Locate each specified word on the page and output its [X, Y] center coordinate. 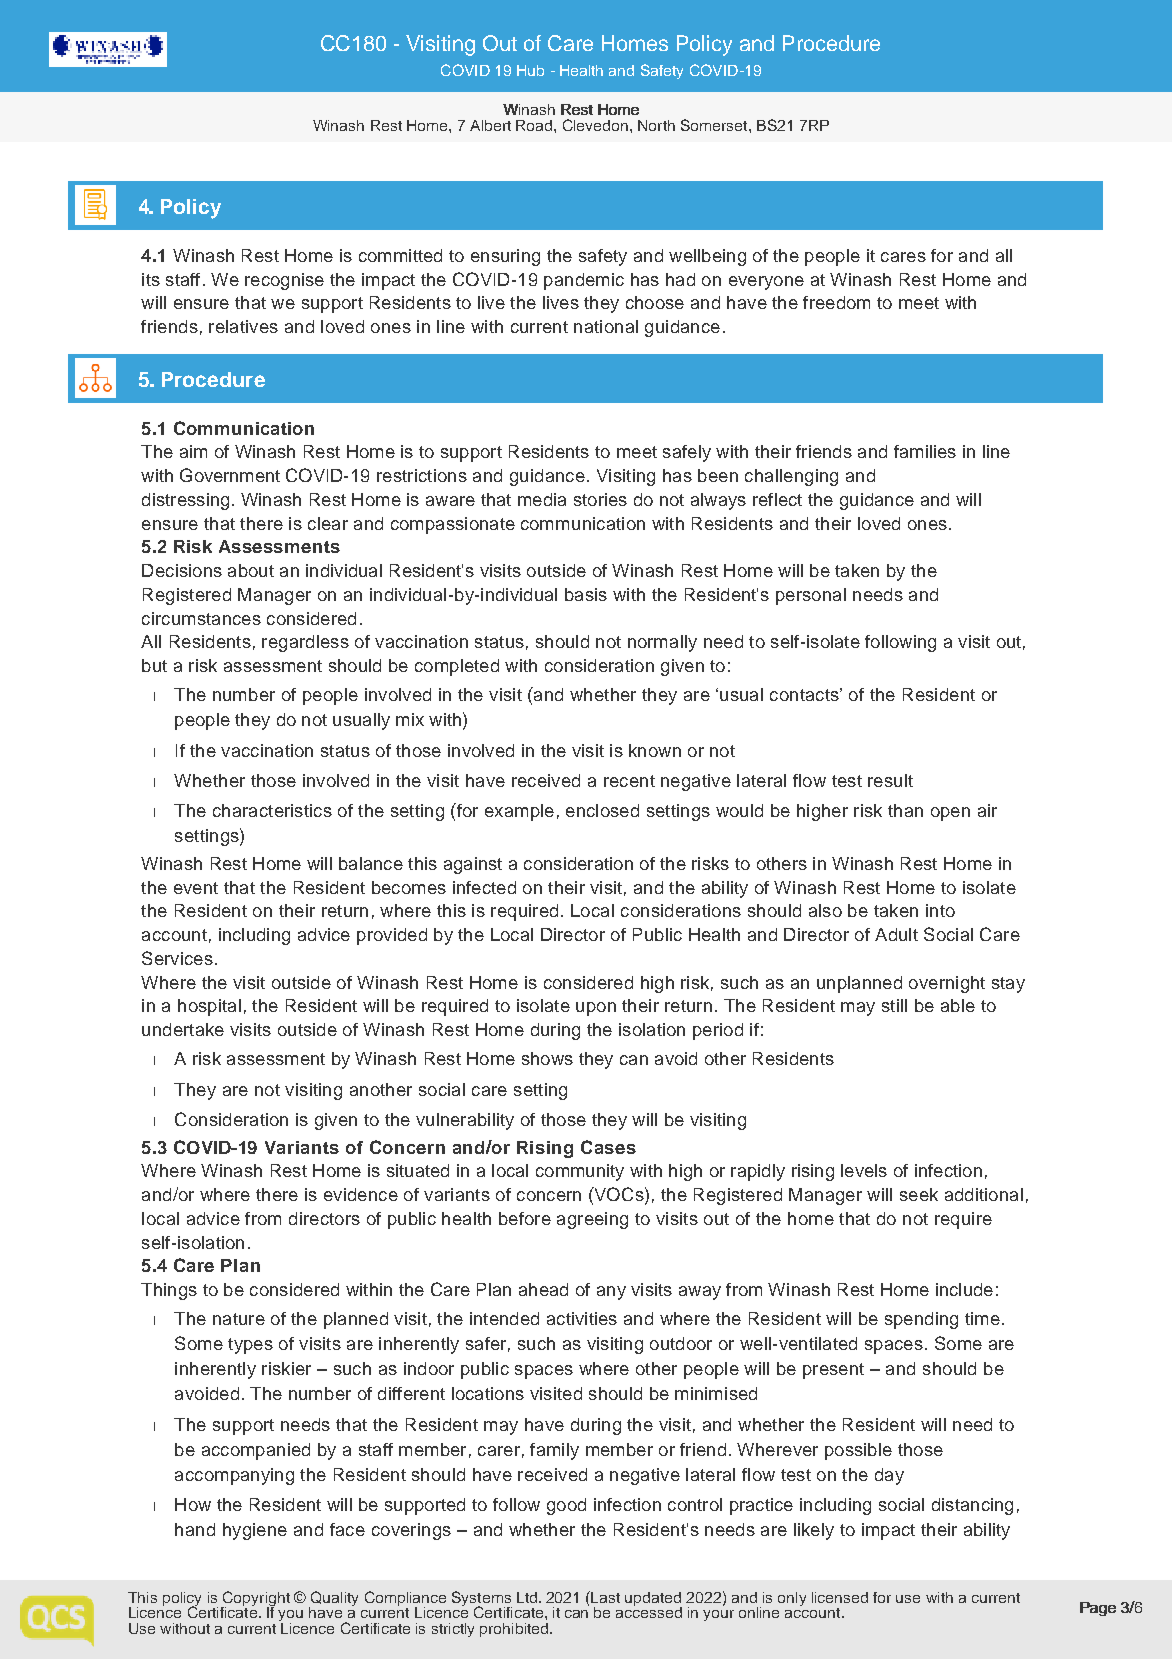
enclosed [602, 810]
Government [230, 475]
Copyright [255, 1600]
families [925, 451]
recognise [284, 281]
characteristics [272, 810]
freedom [836, 302]
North [656, 125]
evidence [361, 1194]
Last [605, 1597]
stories [600, 499]
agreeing [592, 1220]
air [987, 810]
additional [984, 1194]
